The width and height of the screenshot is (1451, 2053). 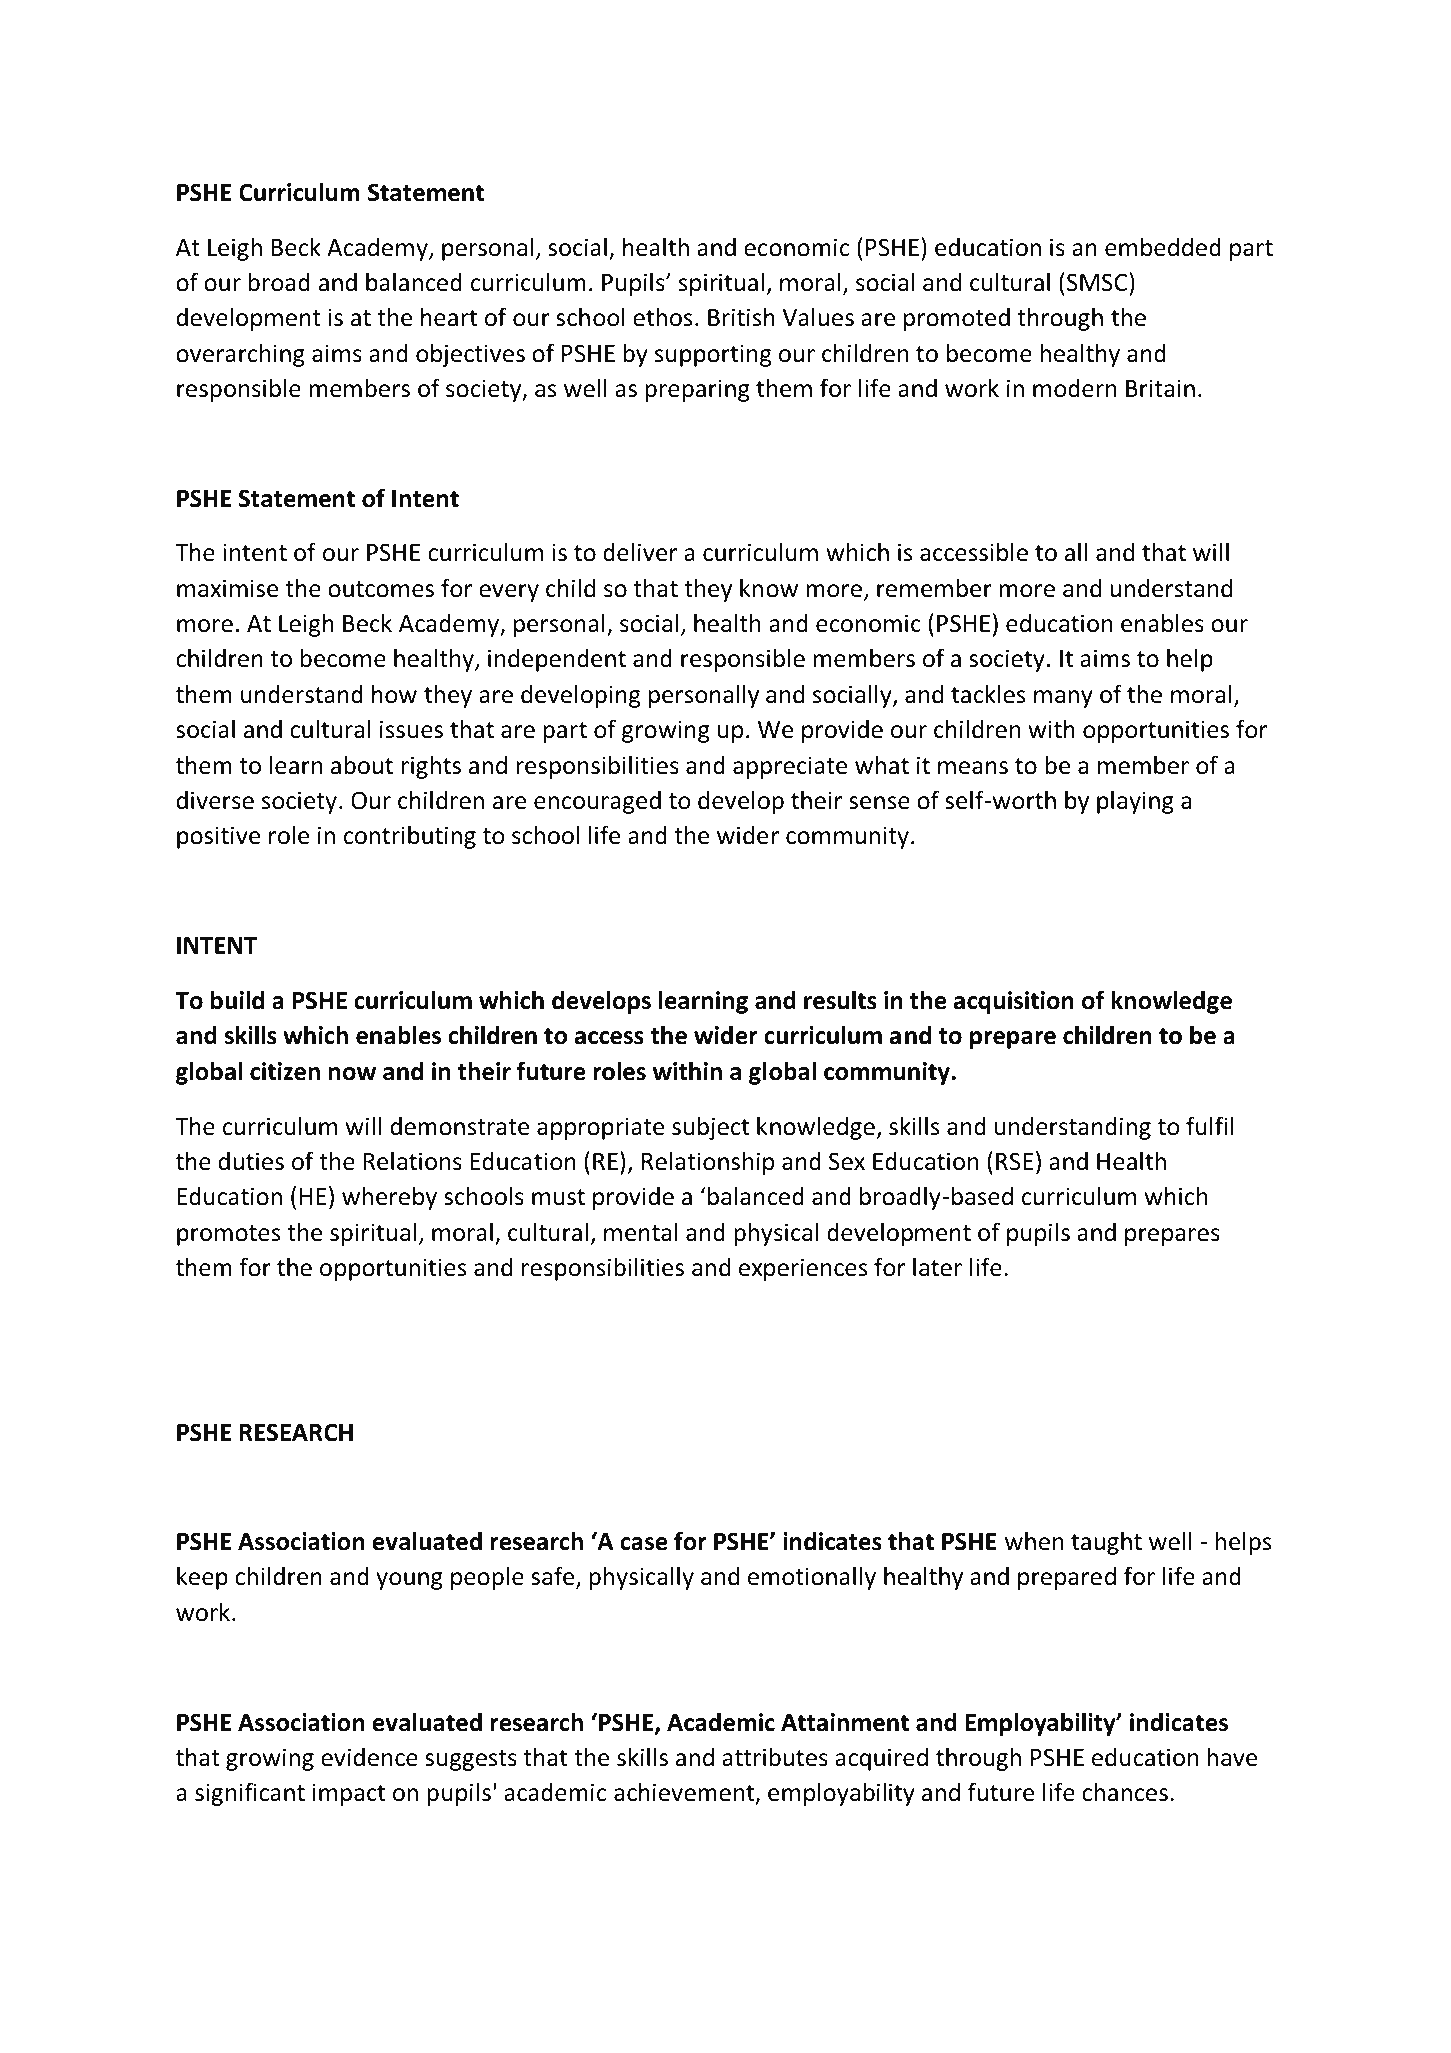 What do you see at coordinates (741, 317) in the screenshot?
I see `British` at bounding box center [741, 317].
